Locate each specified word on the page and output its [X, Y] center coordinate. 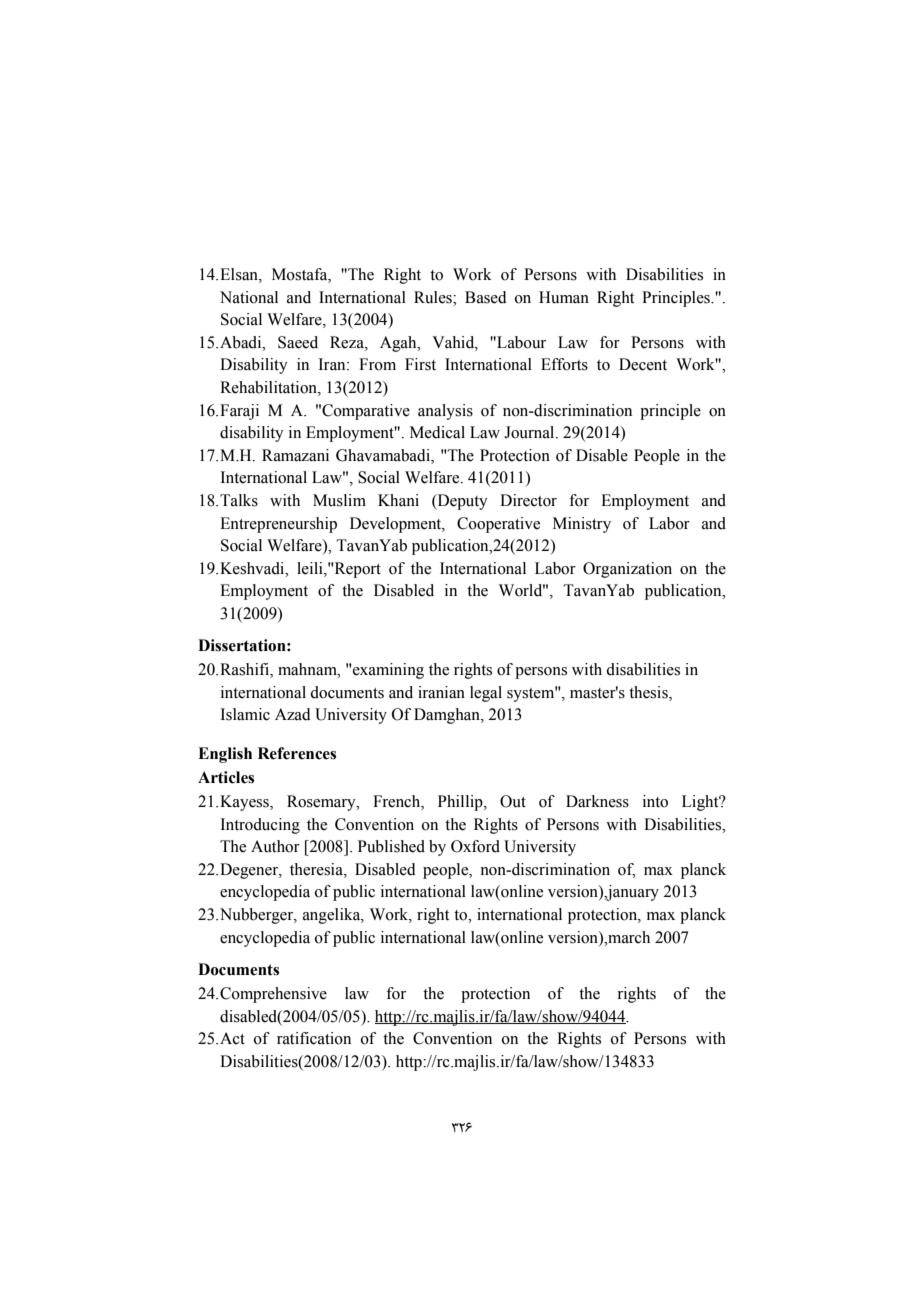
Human [564, 297]
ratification [314, 1038]
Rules [434, 297]
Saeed [298, 342]
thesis [649, 692]
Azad [293, 714]
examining [387, 671]
